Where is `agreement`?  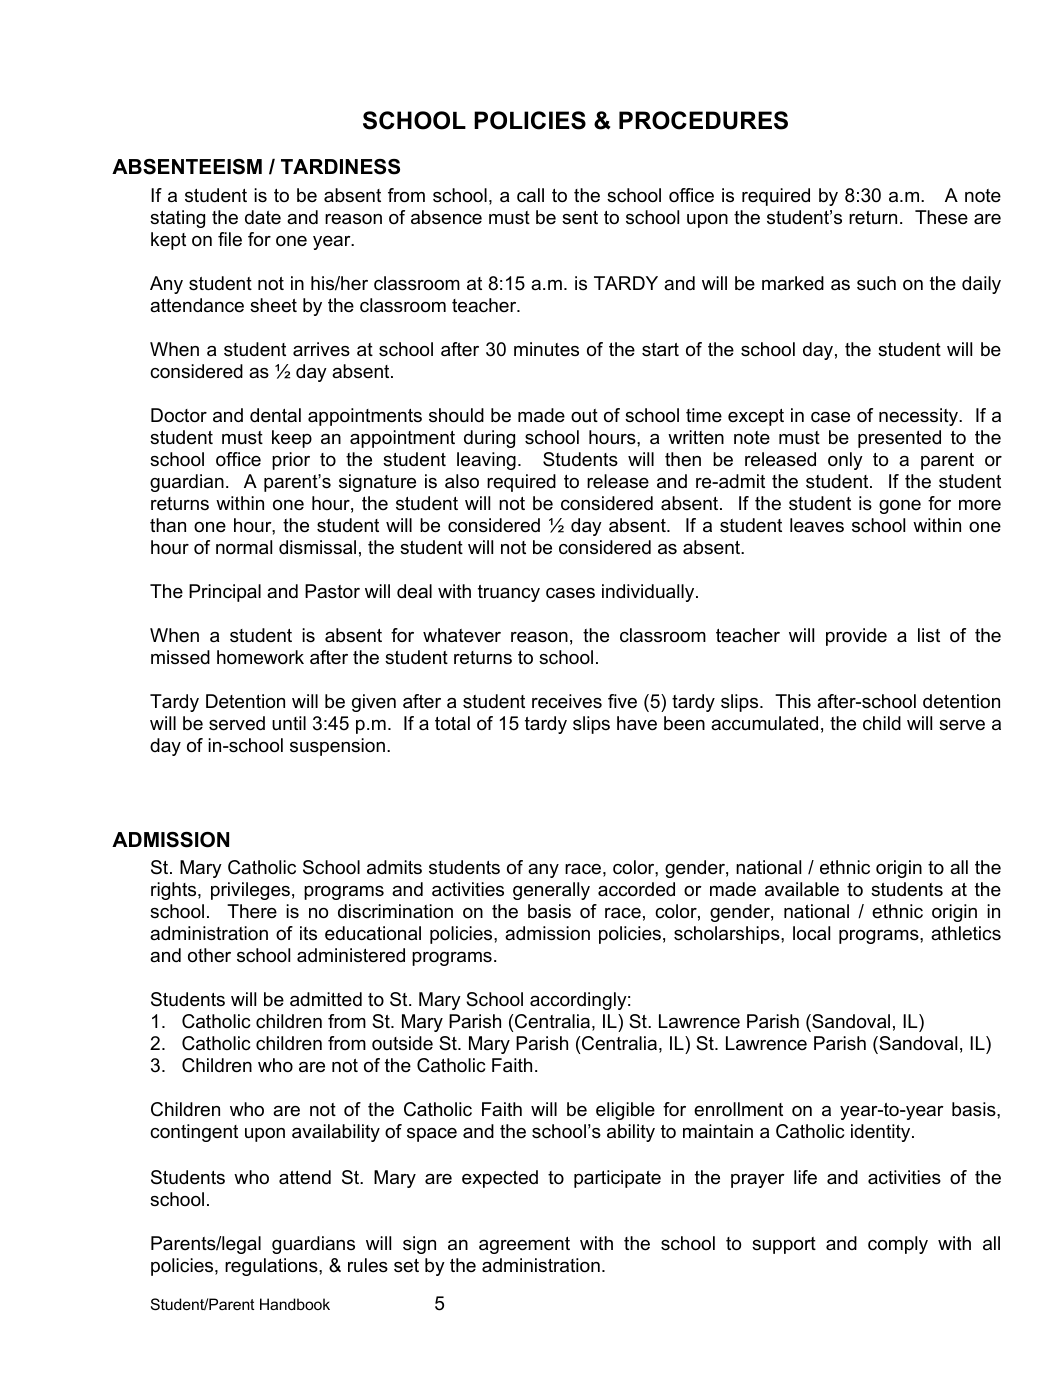
agreement is located at coordinates (524, 1245).
